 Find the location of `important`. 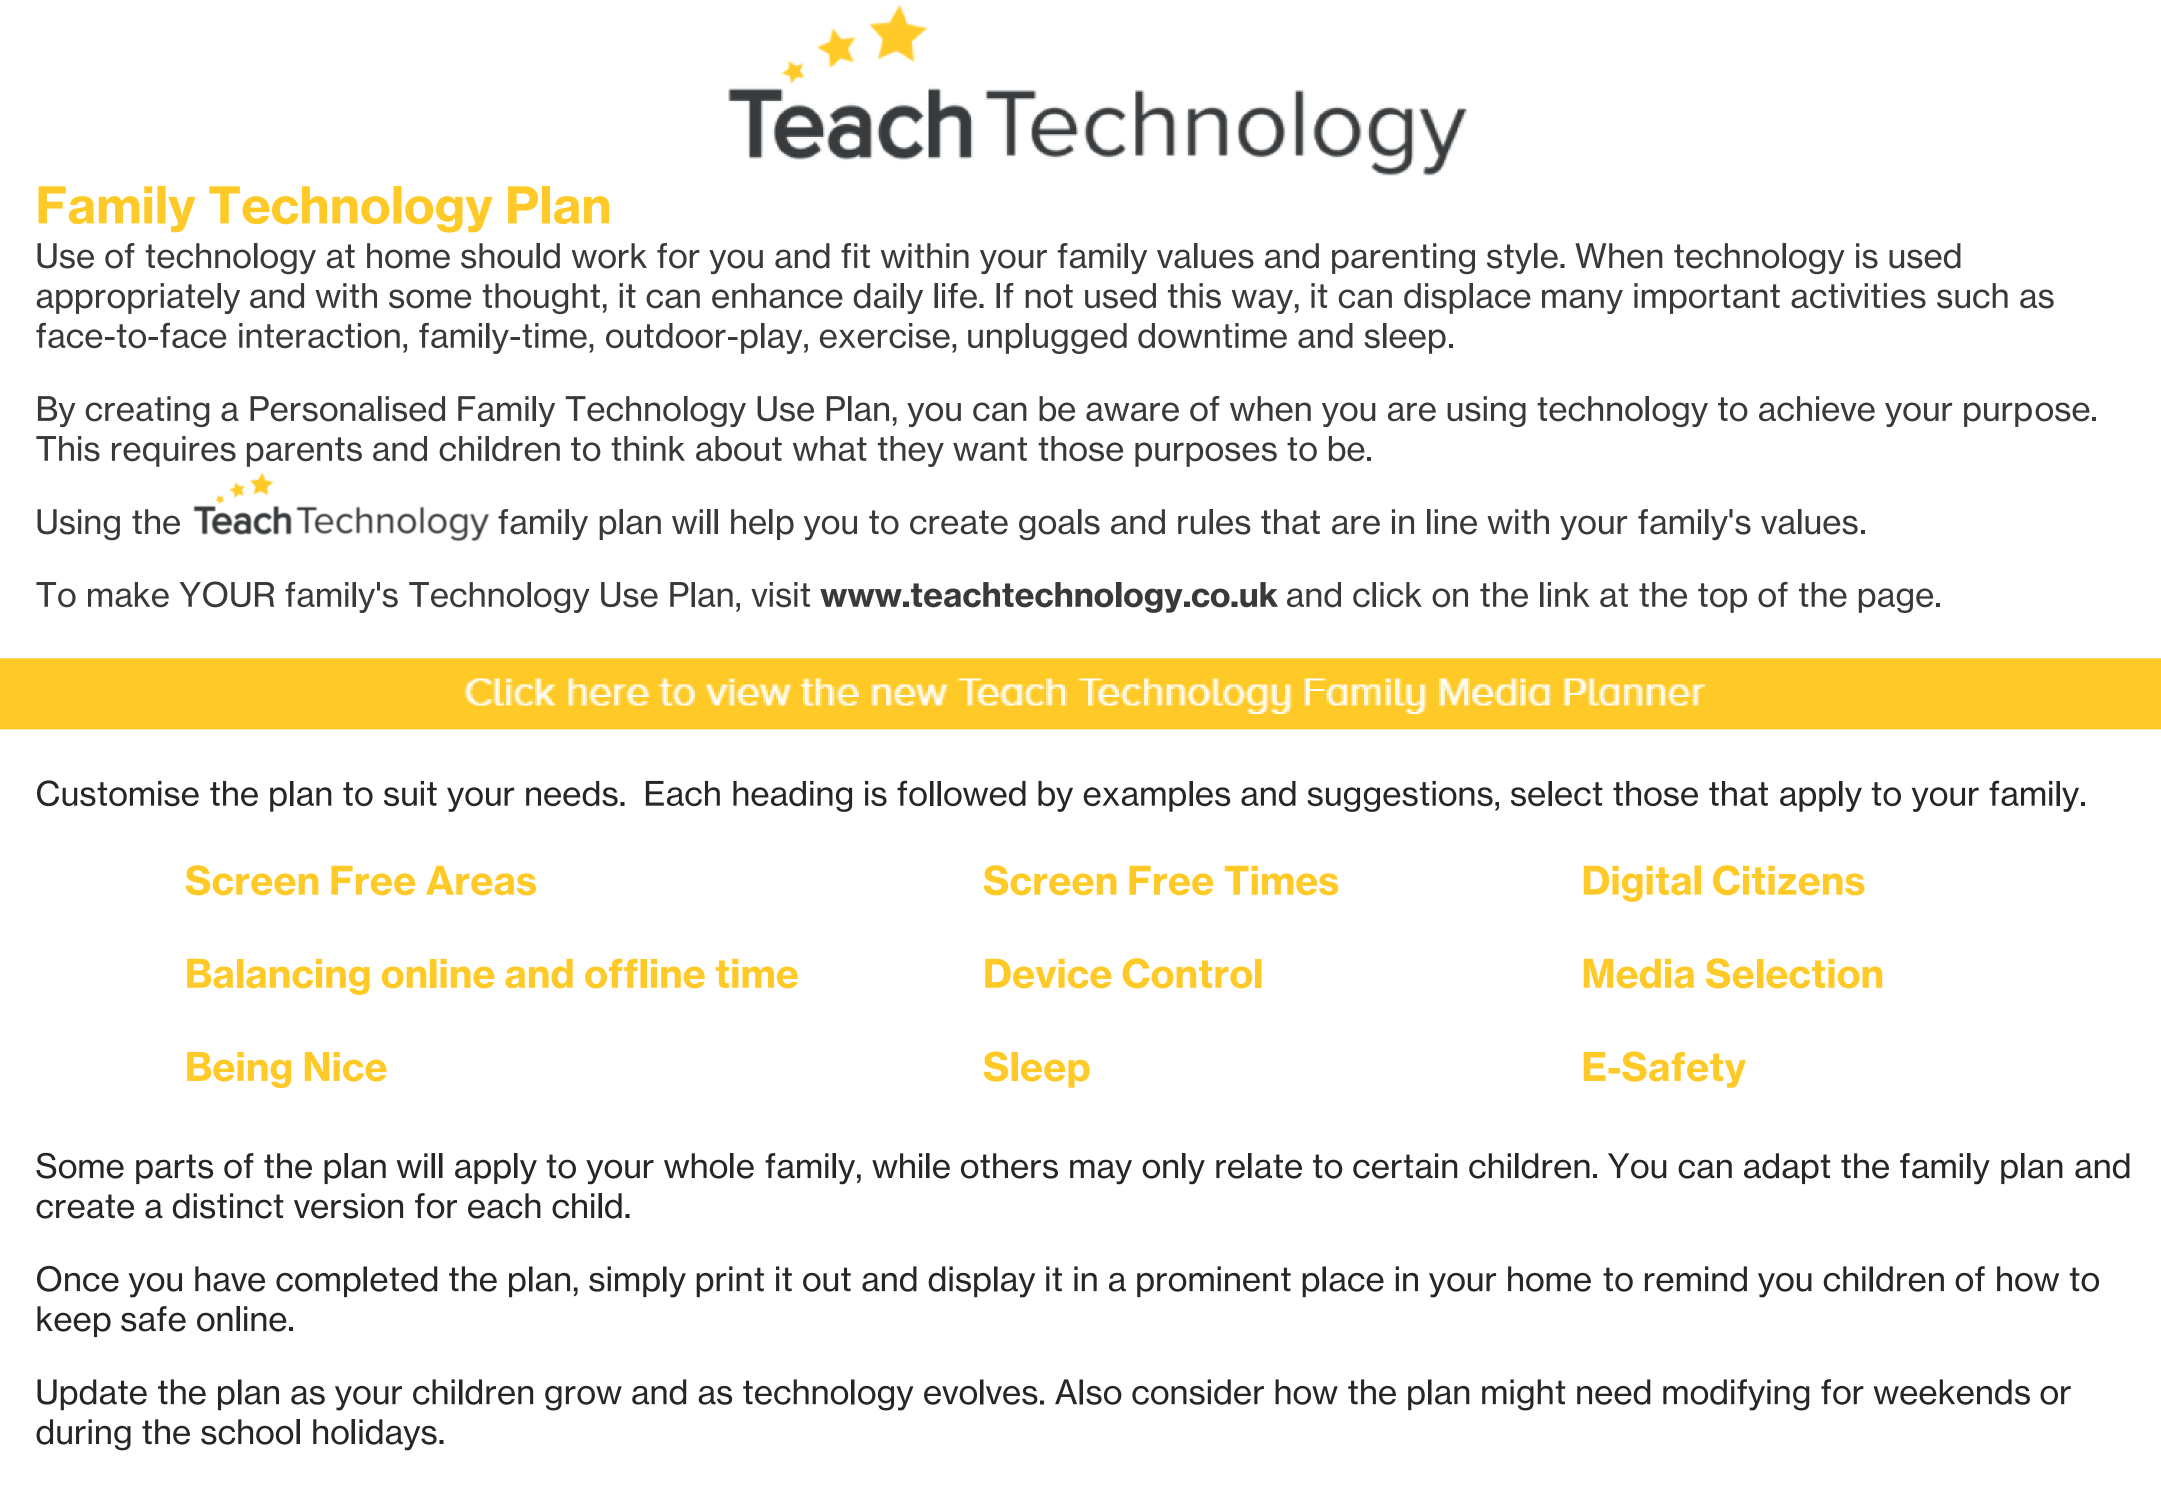

important is located at coordinates (1707, 298).
